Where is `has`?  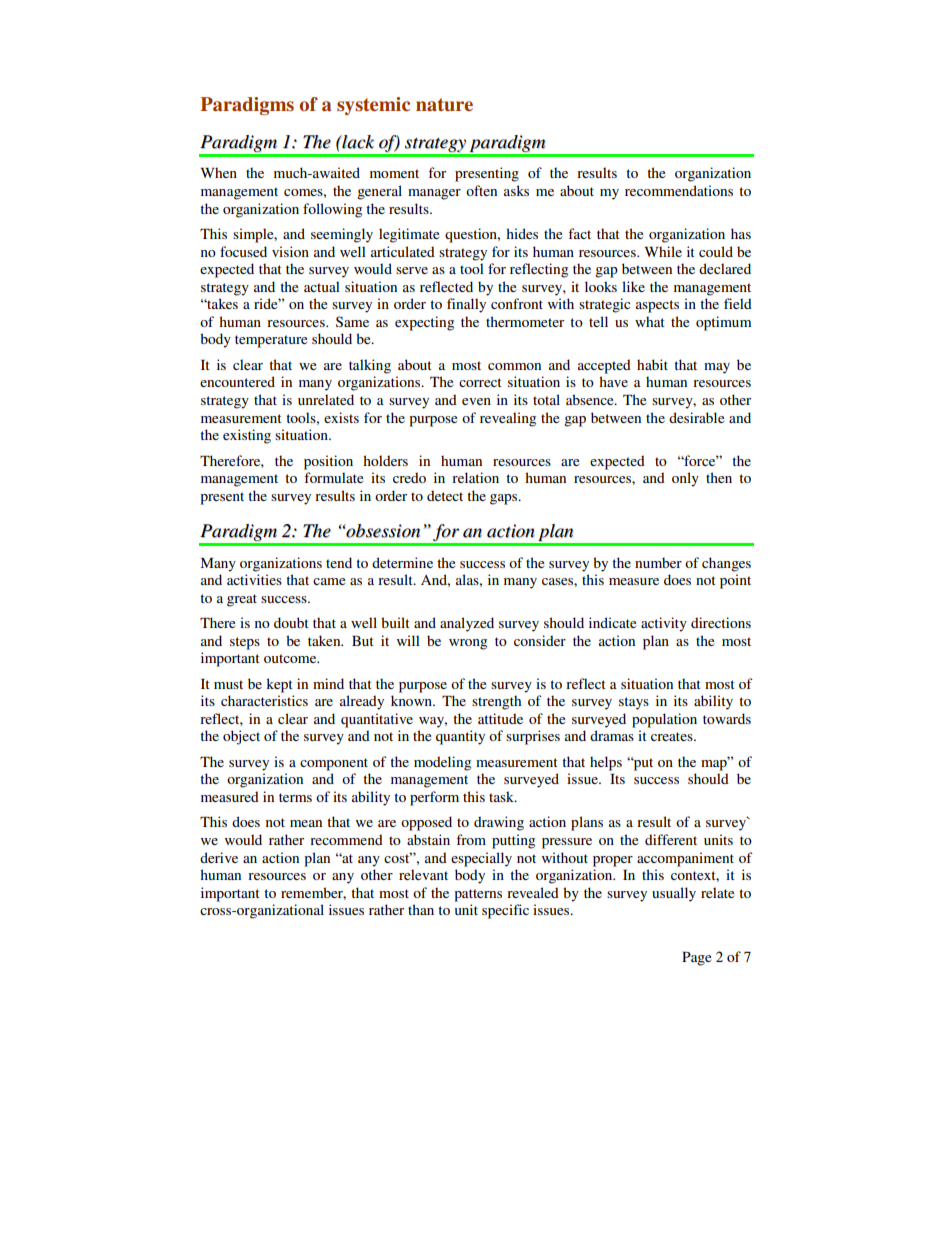 has is located at coordinates (741, 233).
